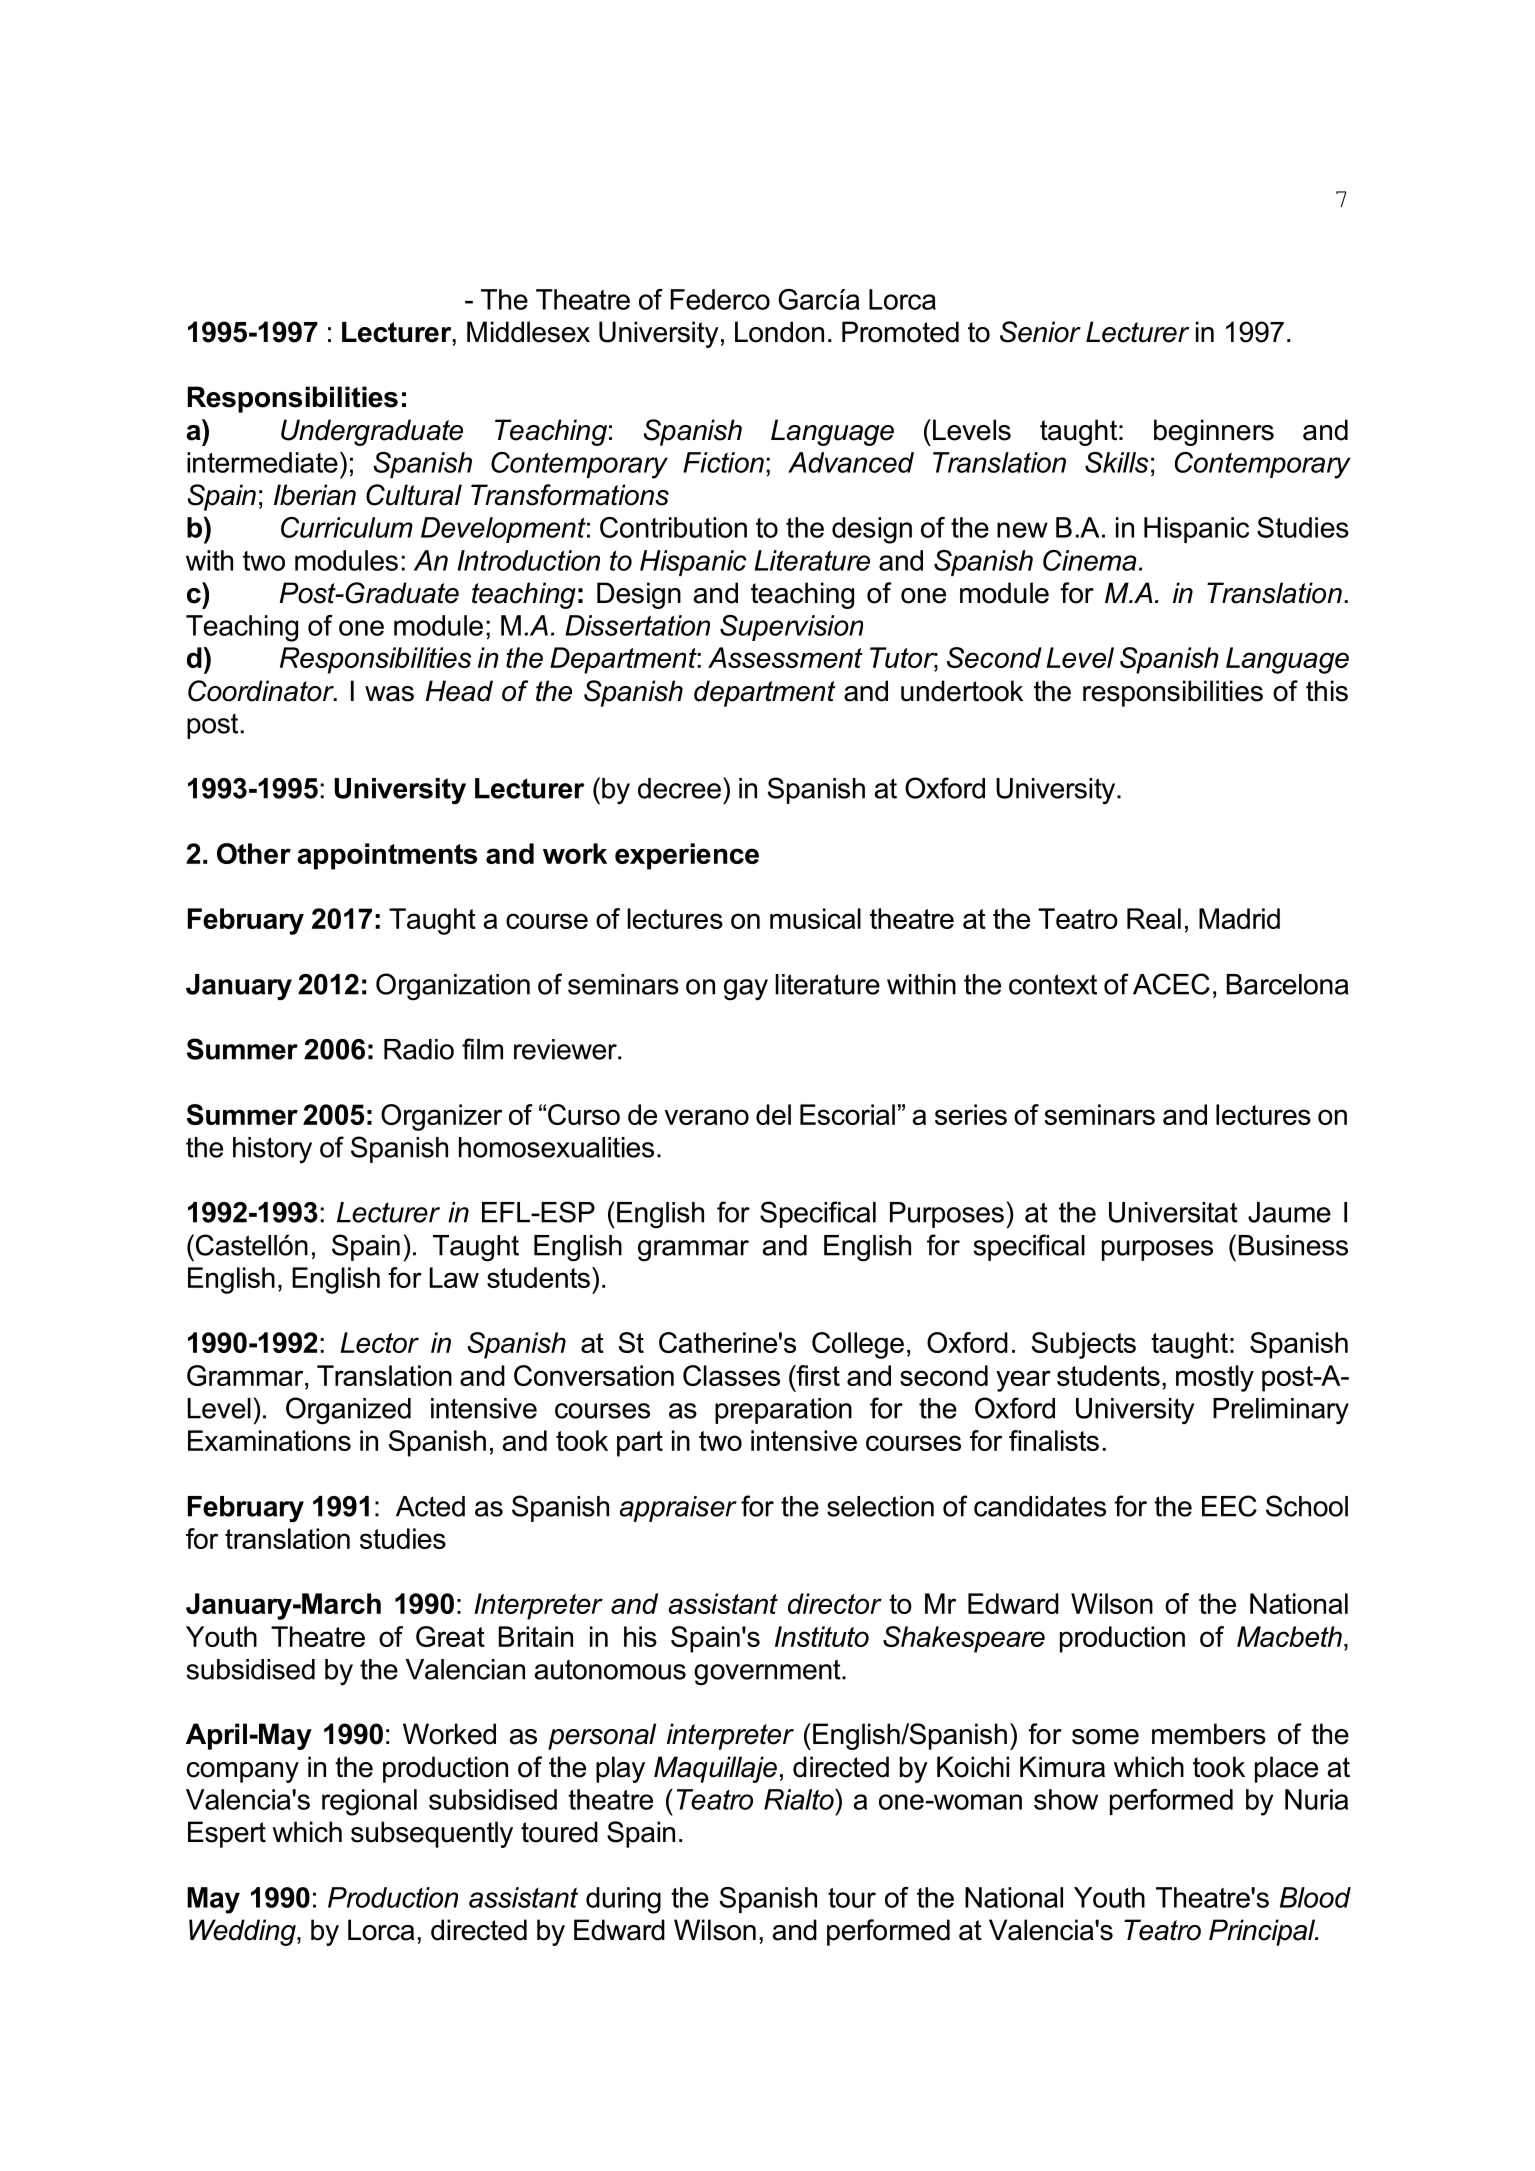  What do you see at coordinates (1214, 432) in the screenshot?
I see `beginners` at bounding box center [1214, 432].
